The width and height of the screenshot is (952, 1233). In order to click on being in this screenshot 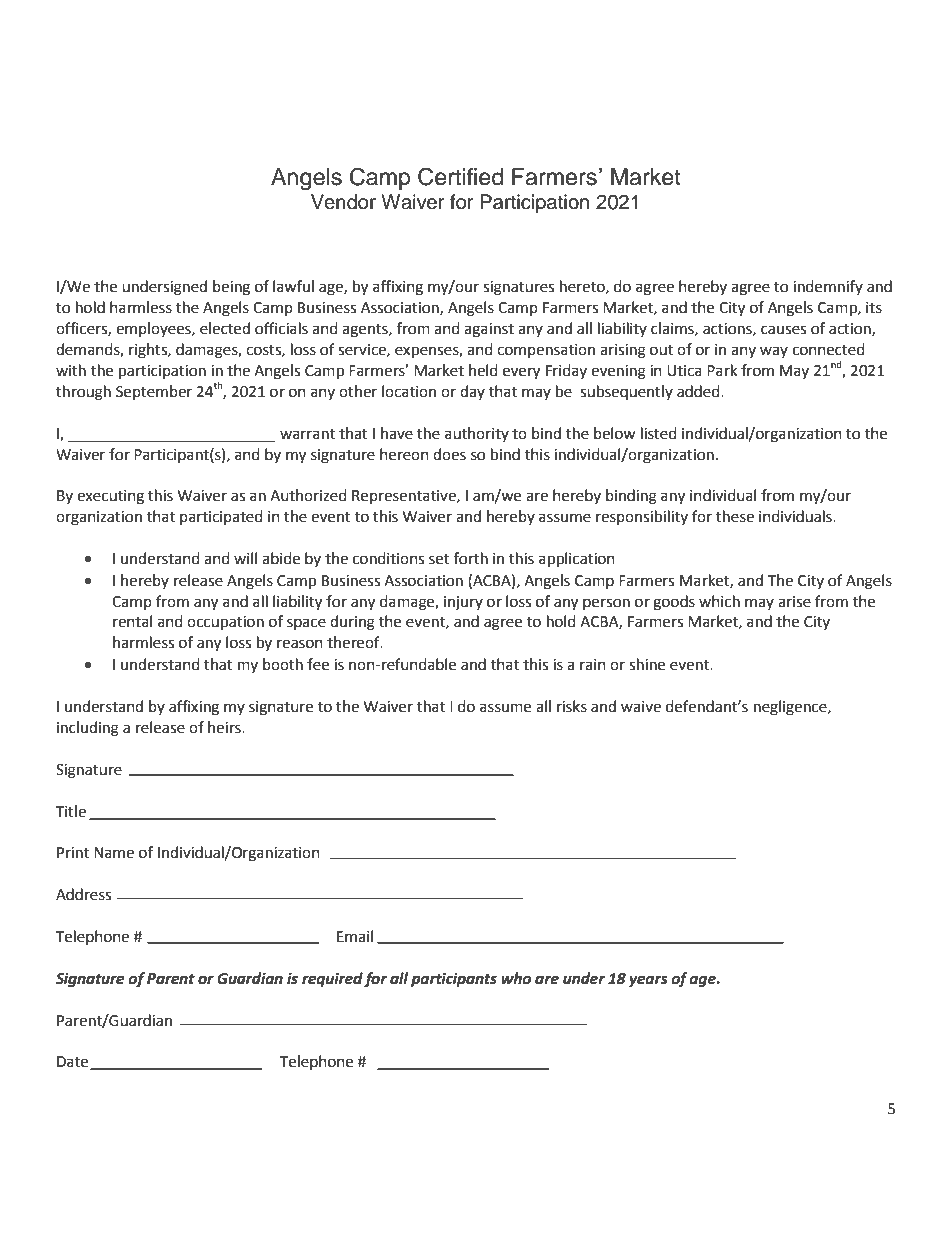, I will do `click(231, 288)`.
